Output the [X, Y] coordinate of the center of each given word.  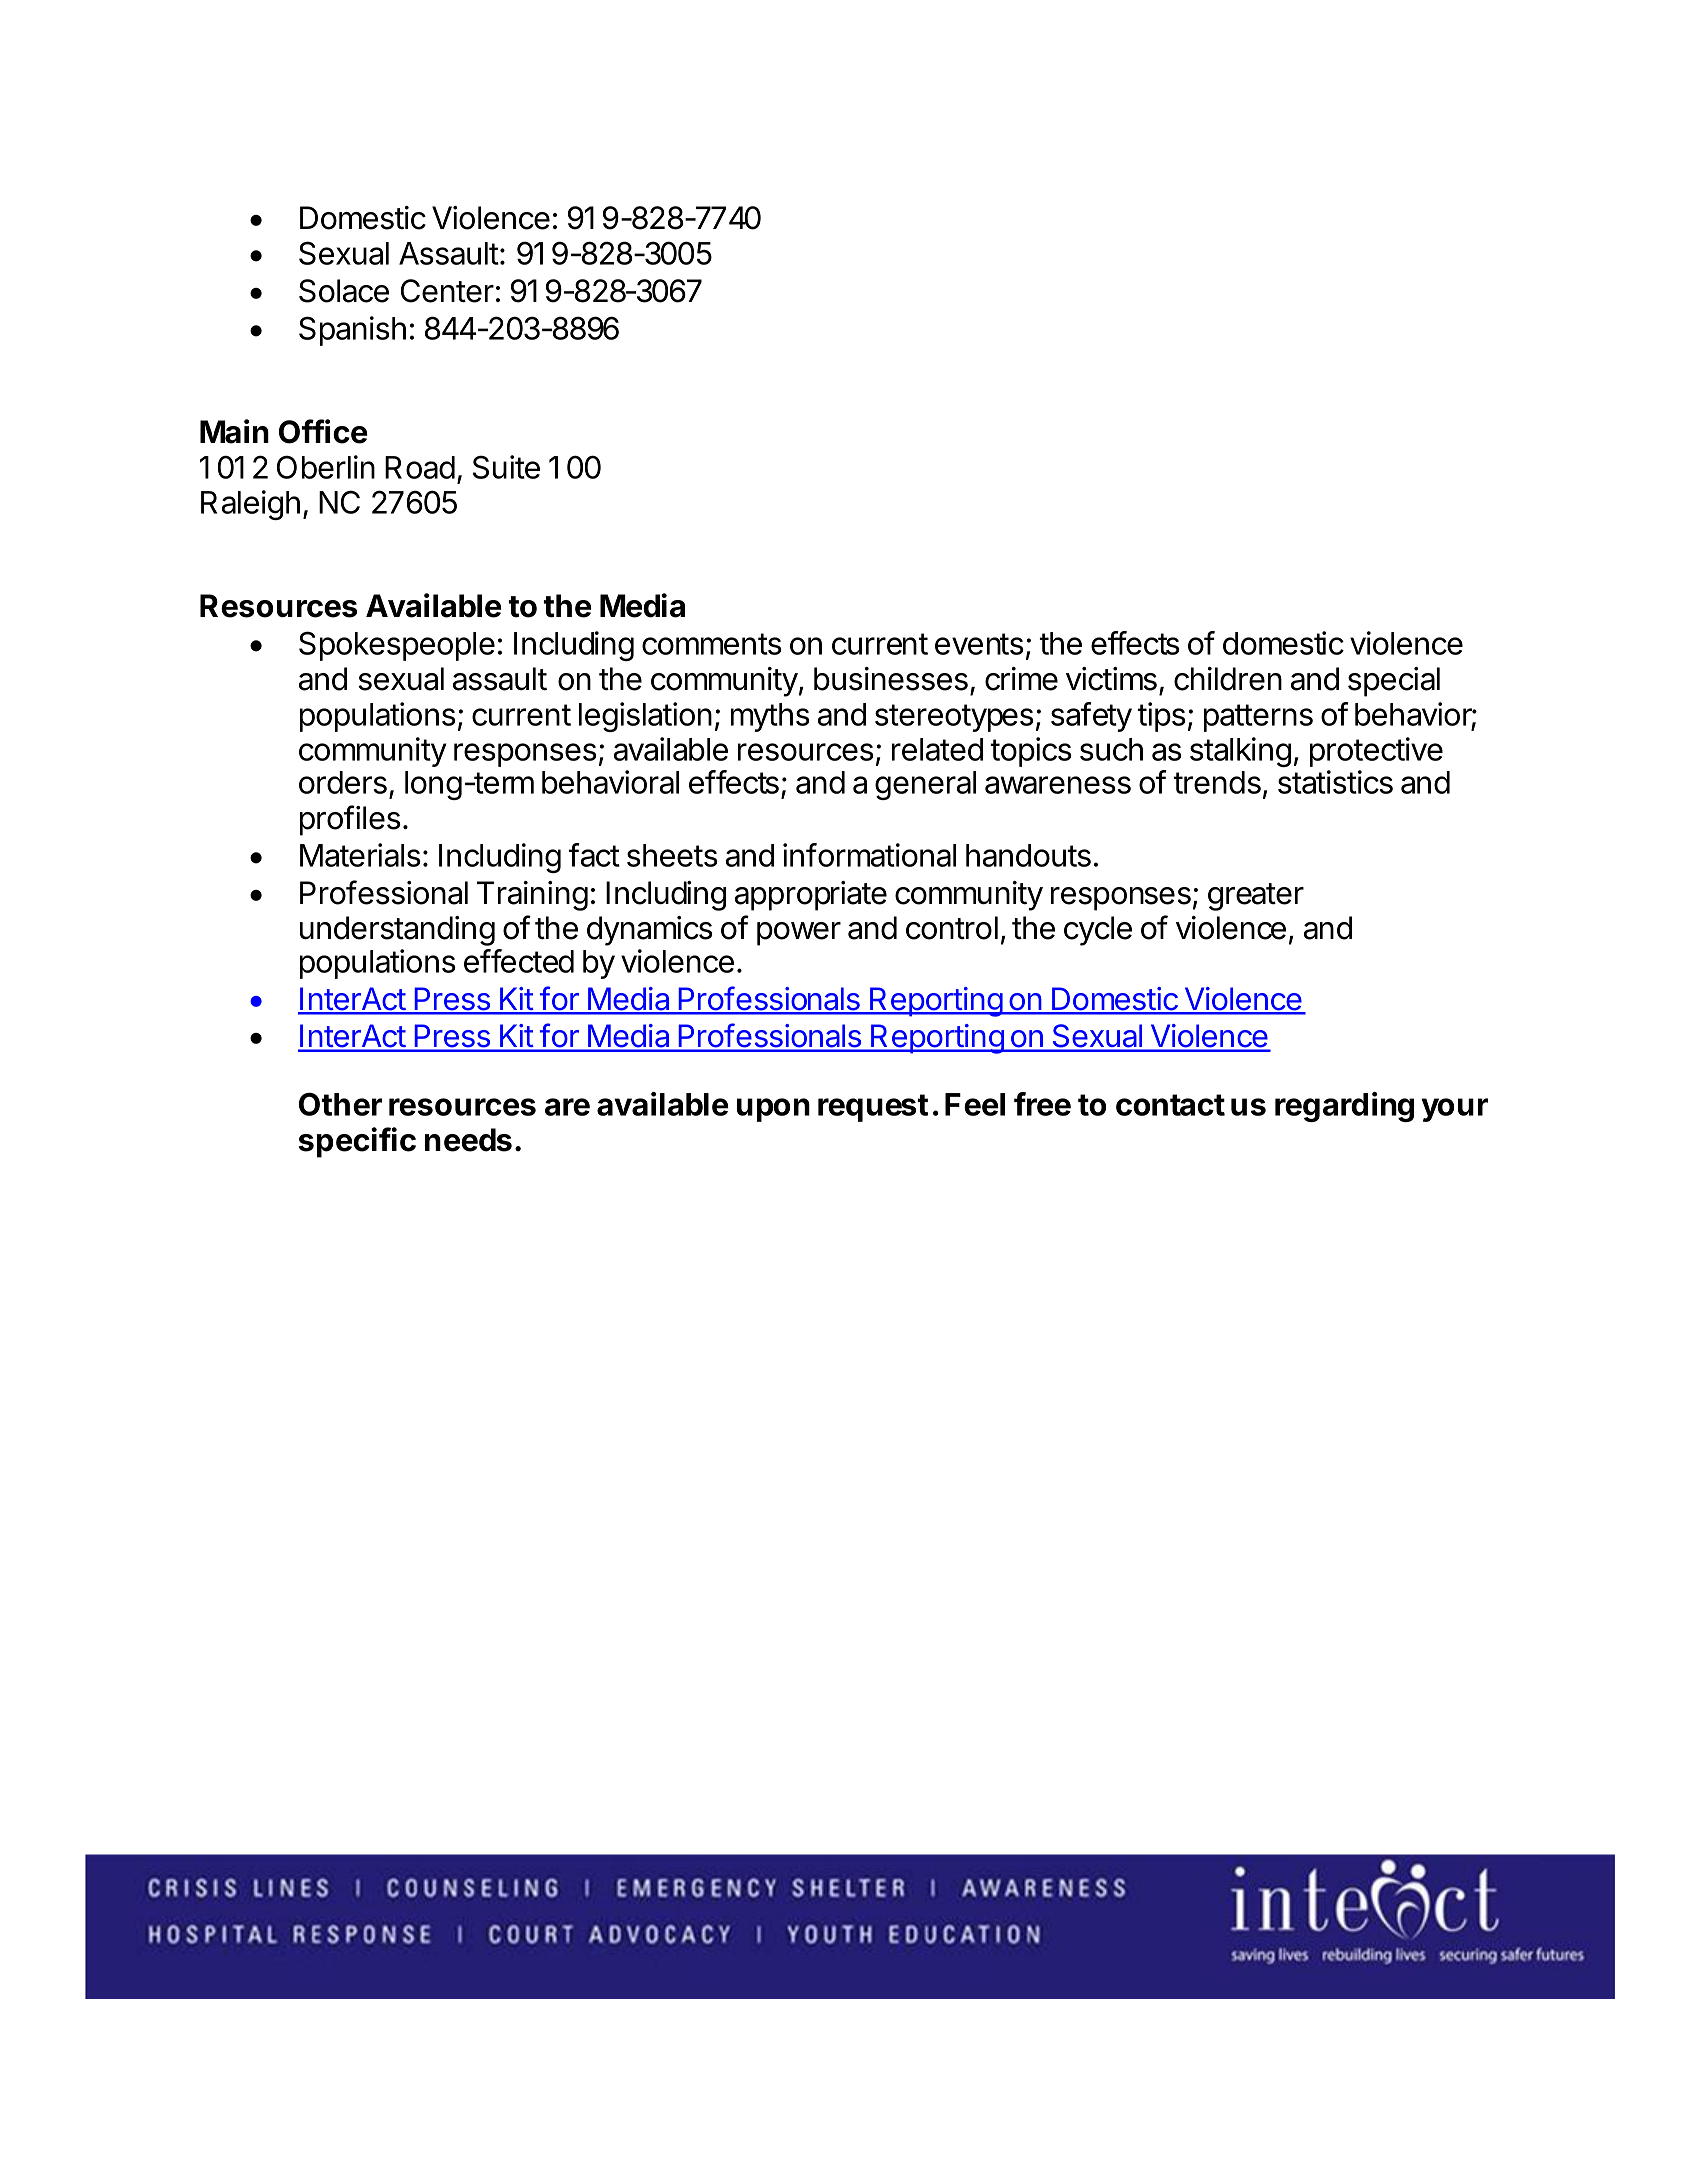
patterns [1258, 718]
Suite [506, 467]
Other [340, 1104]
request [873, 1108]
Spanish [352, 331]
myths [770, 717]
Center [447, 291]
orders [343, 782]
